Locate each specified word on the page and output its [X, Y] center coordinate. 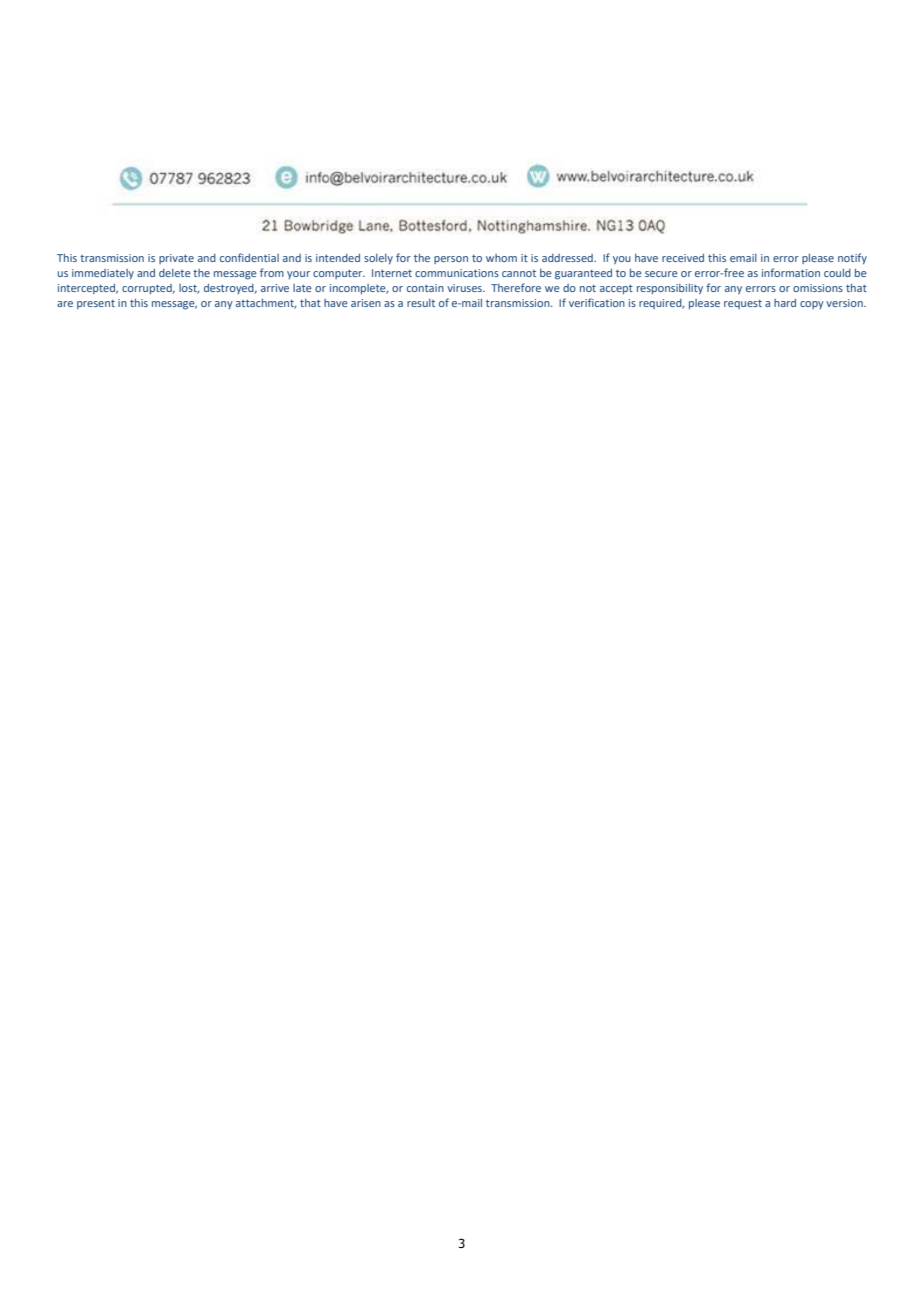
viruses [465, 288]
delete [175, 273]
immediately [103, 274]
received [683, 258]
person [451, 260]
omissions [818, 288]
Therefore [516, 287]
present [96, 304]
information [791, 272]
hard [785, 303]
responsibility [670, 289]
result [421, 303]
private [176, 259]
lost [189, 289]
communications [457, 273]
